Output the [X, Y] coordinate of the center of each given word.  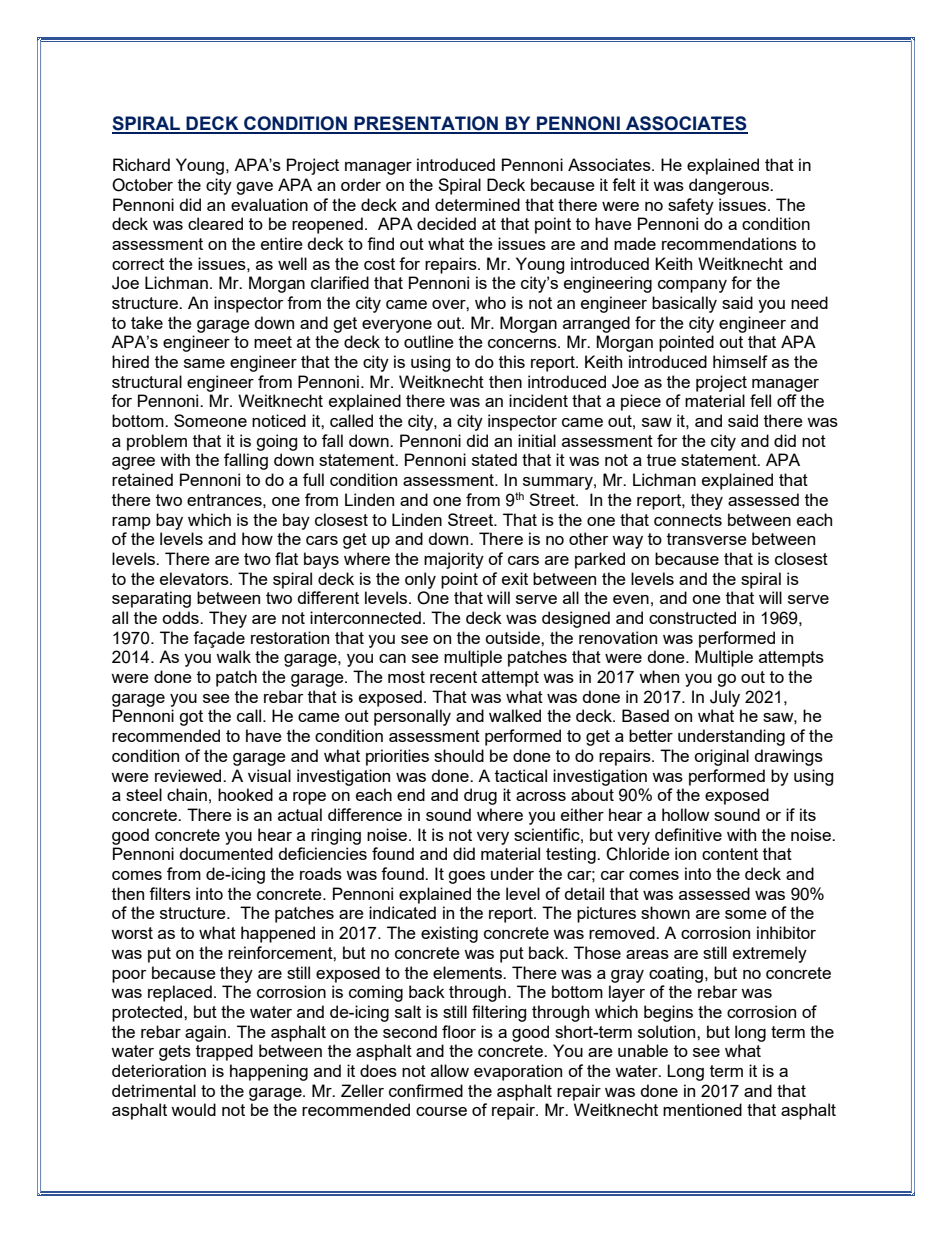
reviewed [189, 775]
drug [480, 796]
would [193, 1109]
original [721, 757]
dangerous [730, 186]
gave [254, 188]
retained [142, 479]
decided [446, 223]
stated [494, 459]
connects [688, 520]
